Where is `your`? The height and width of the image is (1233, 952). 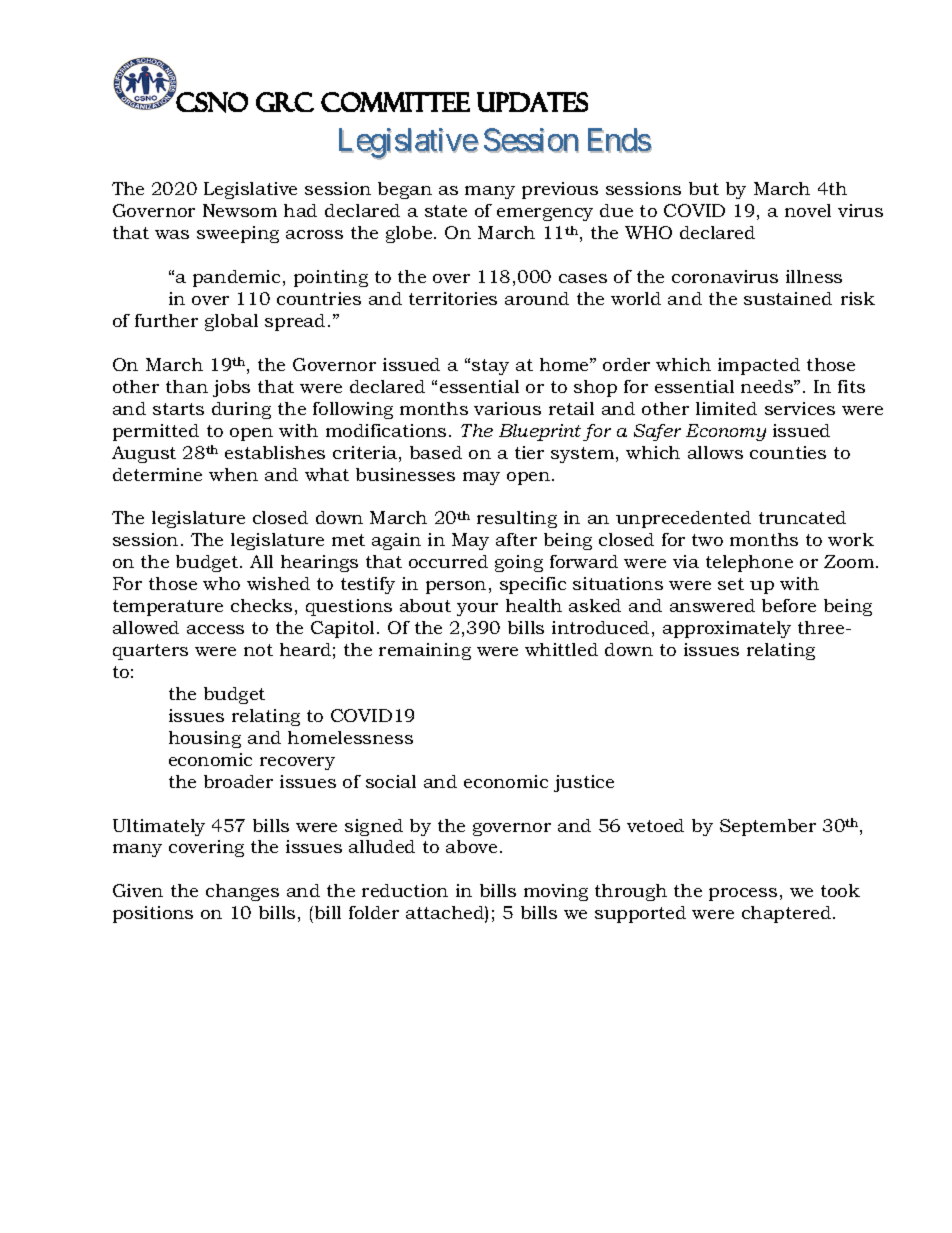 your is located at coordinates (477, 609).
